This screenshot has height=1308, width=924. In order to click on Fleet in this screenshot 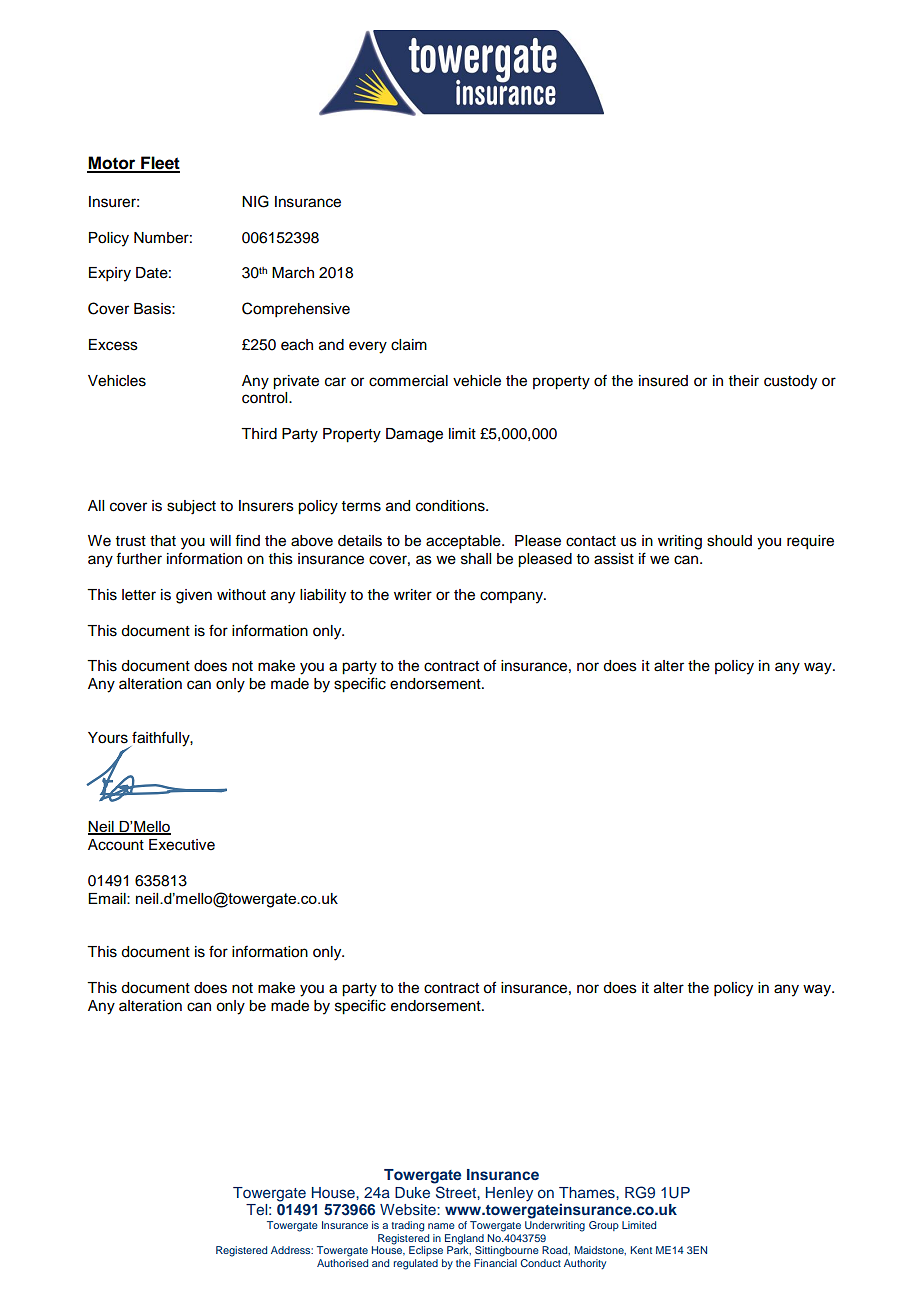, I will do `click(159, 164)`.
